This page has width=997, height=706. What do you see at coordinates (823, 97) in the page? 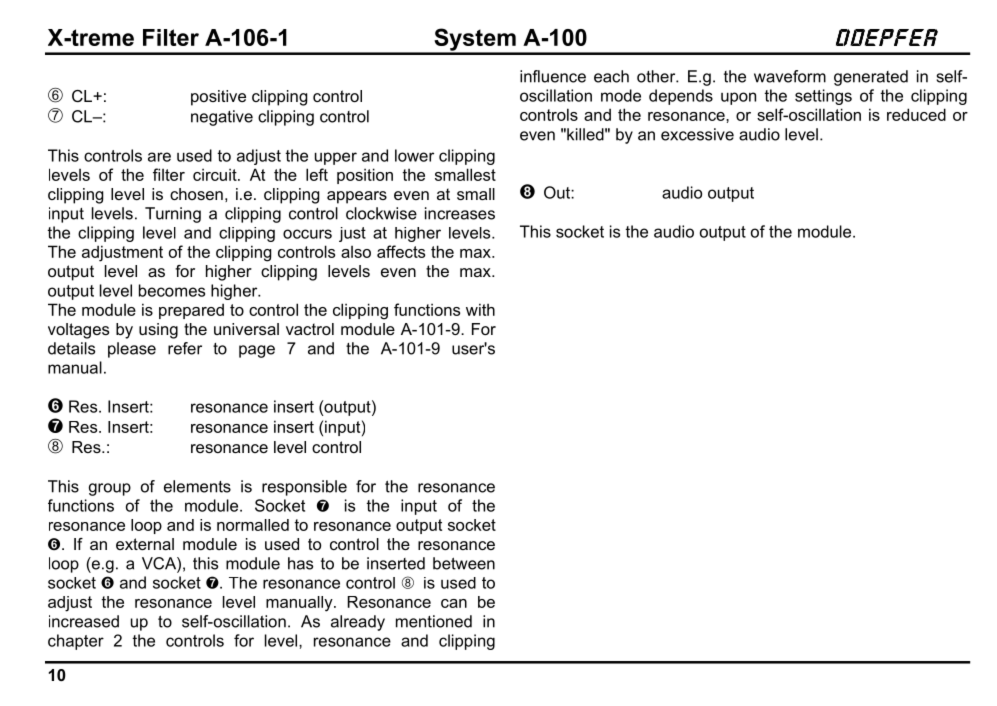
I see `settings` at bounding box center [823, 97].
